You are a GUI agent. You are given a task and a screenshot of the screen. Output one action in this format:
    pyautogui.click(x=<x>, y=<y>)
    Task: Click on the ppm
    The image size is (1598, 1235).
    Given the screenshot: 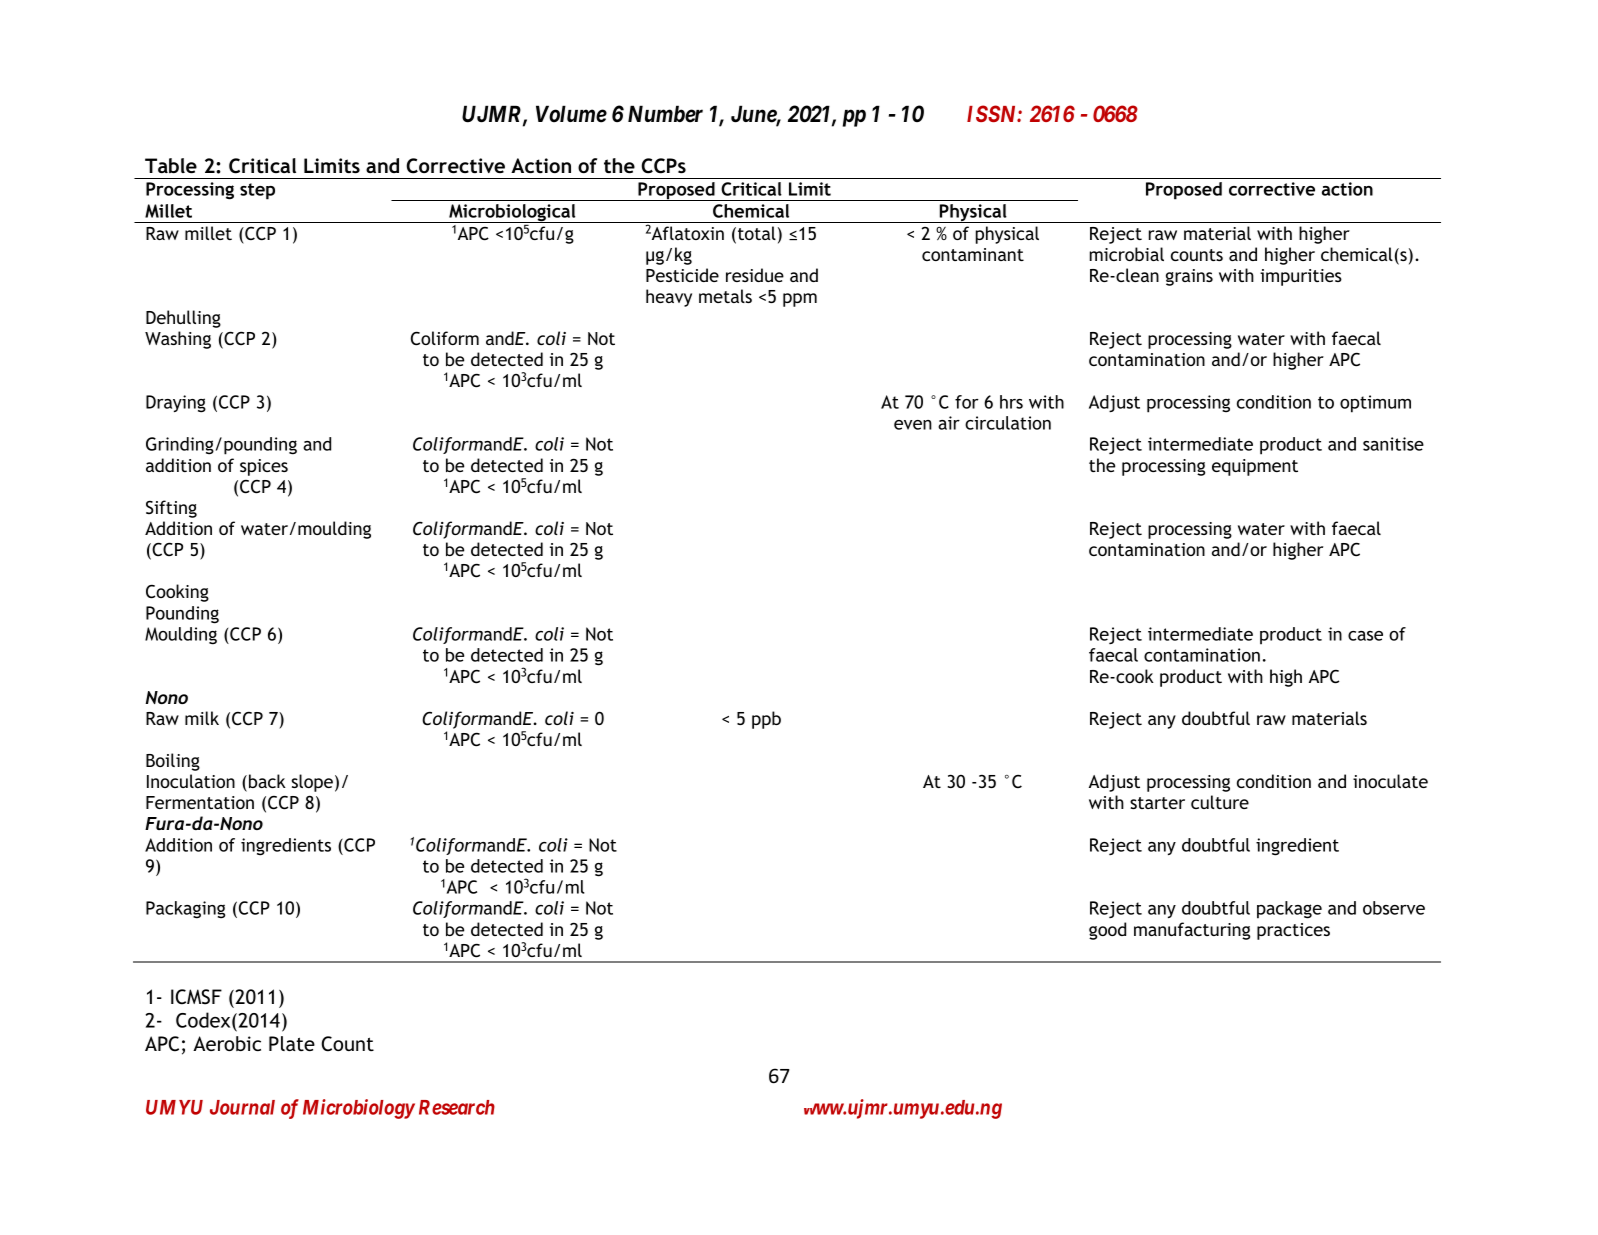 What is the action you would take?
    pyautogui.click(x=800, y=300)
